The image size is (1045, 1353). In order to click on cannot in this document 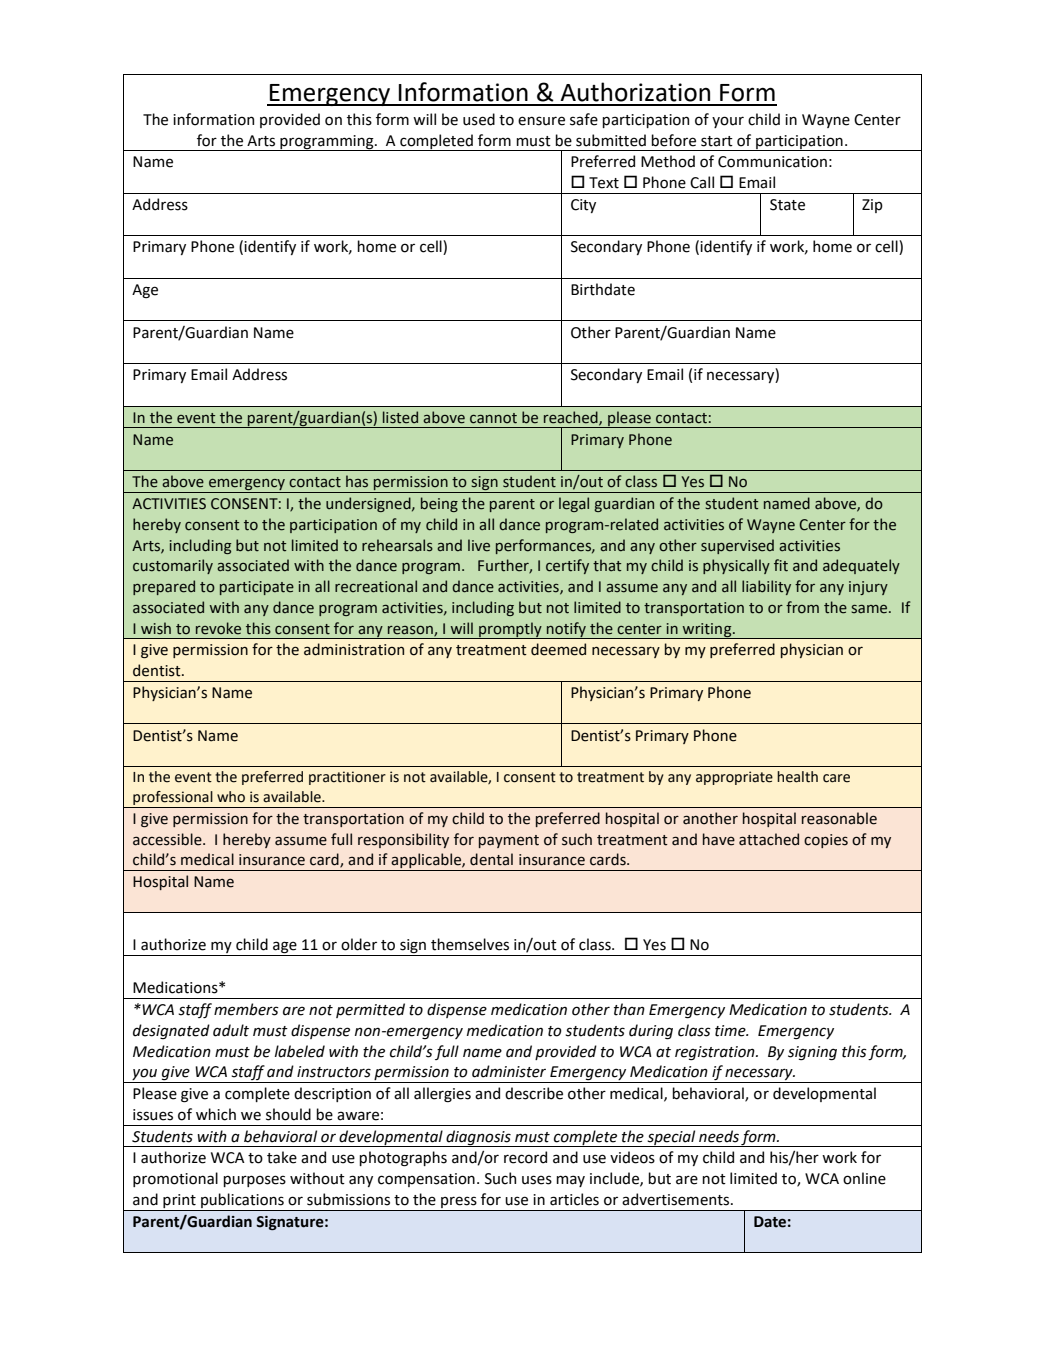, I will do `click(493, 418)`.
